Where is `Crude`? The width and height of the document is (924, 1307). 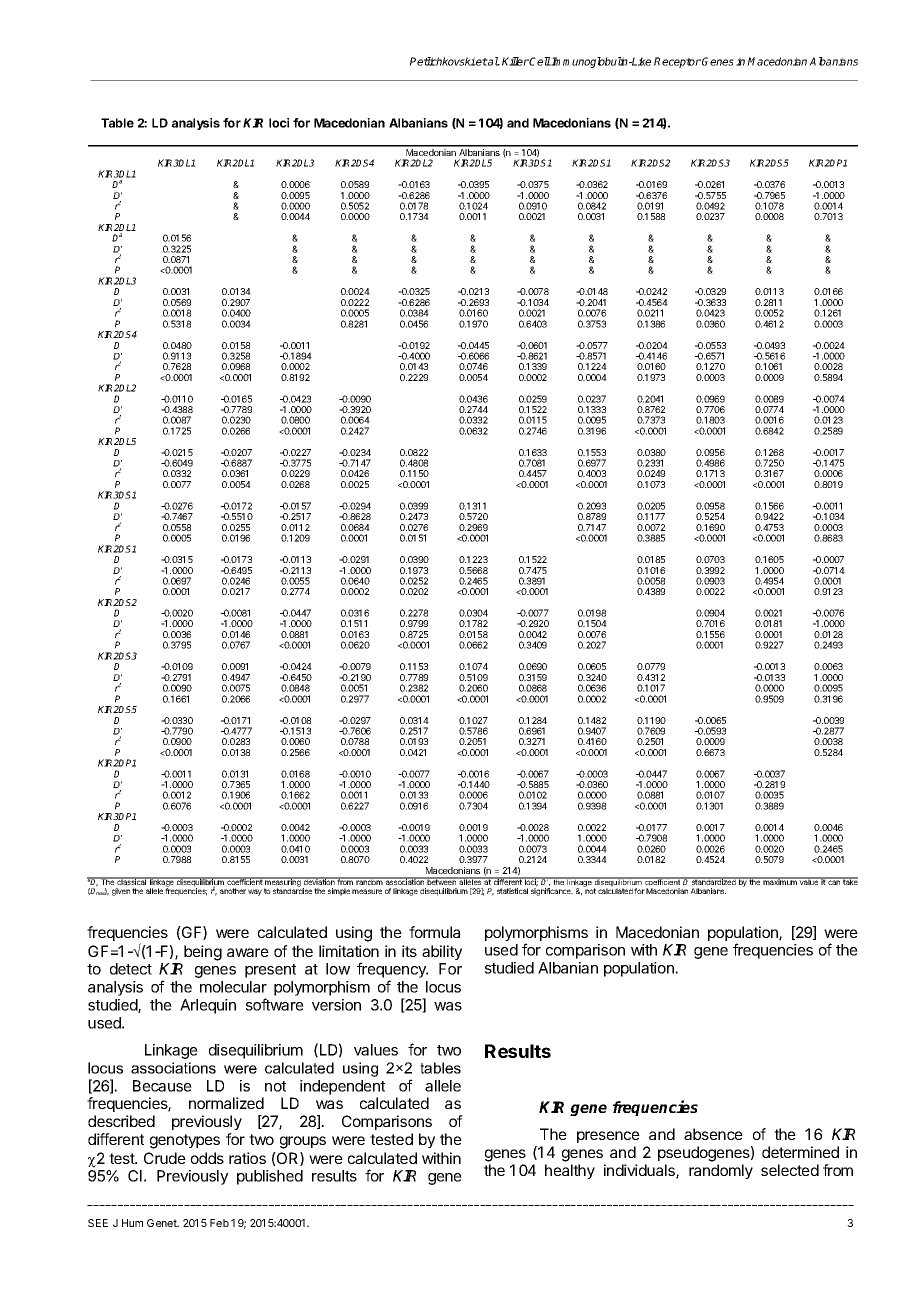 Crude is located at coordinates (165, 1158).
